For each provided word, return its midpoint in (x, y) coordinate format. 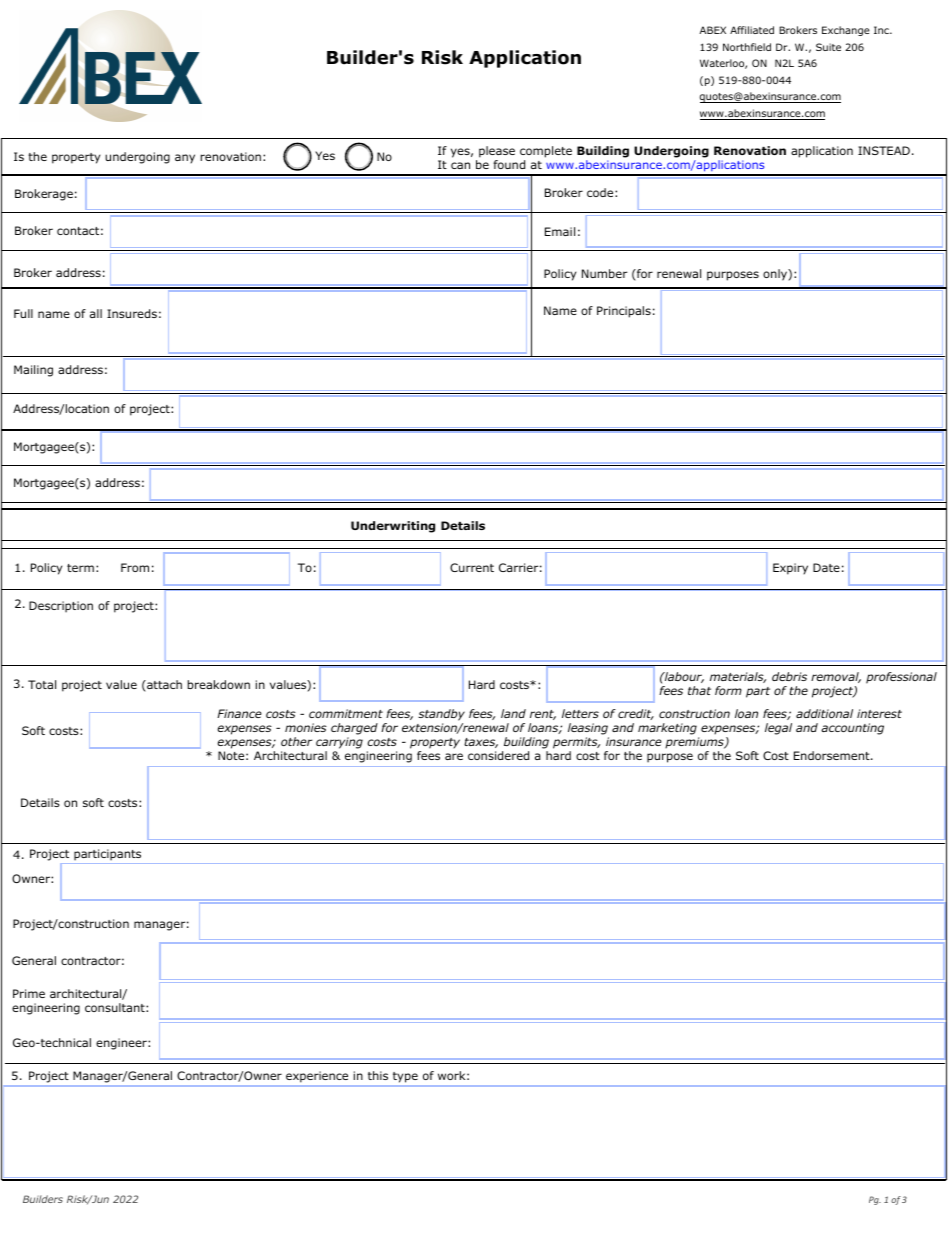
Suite (828, 47)
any (185, 159)
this (378, 1075)
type (405, 1077)
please (497, 153)
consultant (116, 1007)
